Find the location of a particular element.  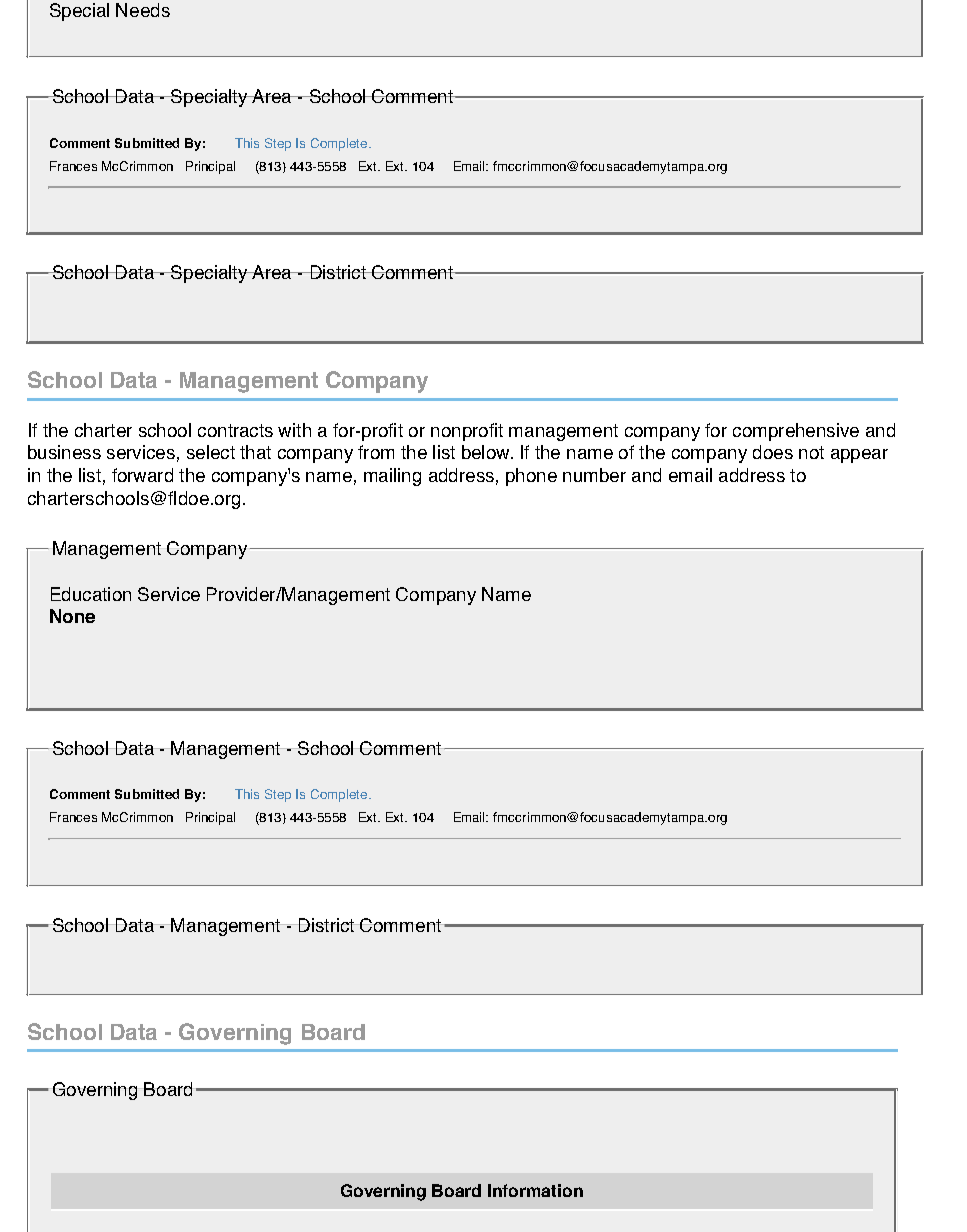

below is located at coordinates (487, 452).
